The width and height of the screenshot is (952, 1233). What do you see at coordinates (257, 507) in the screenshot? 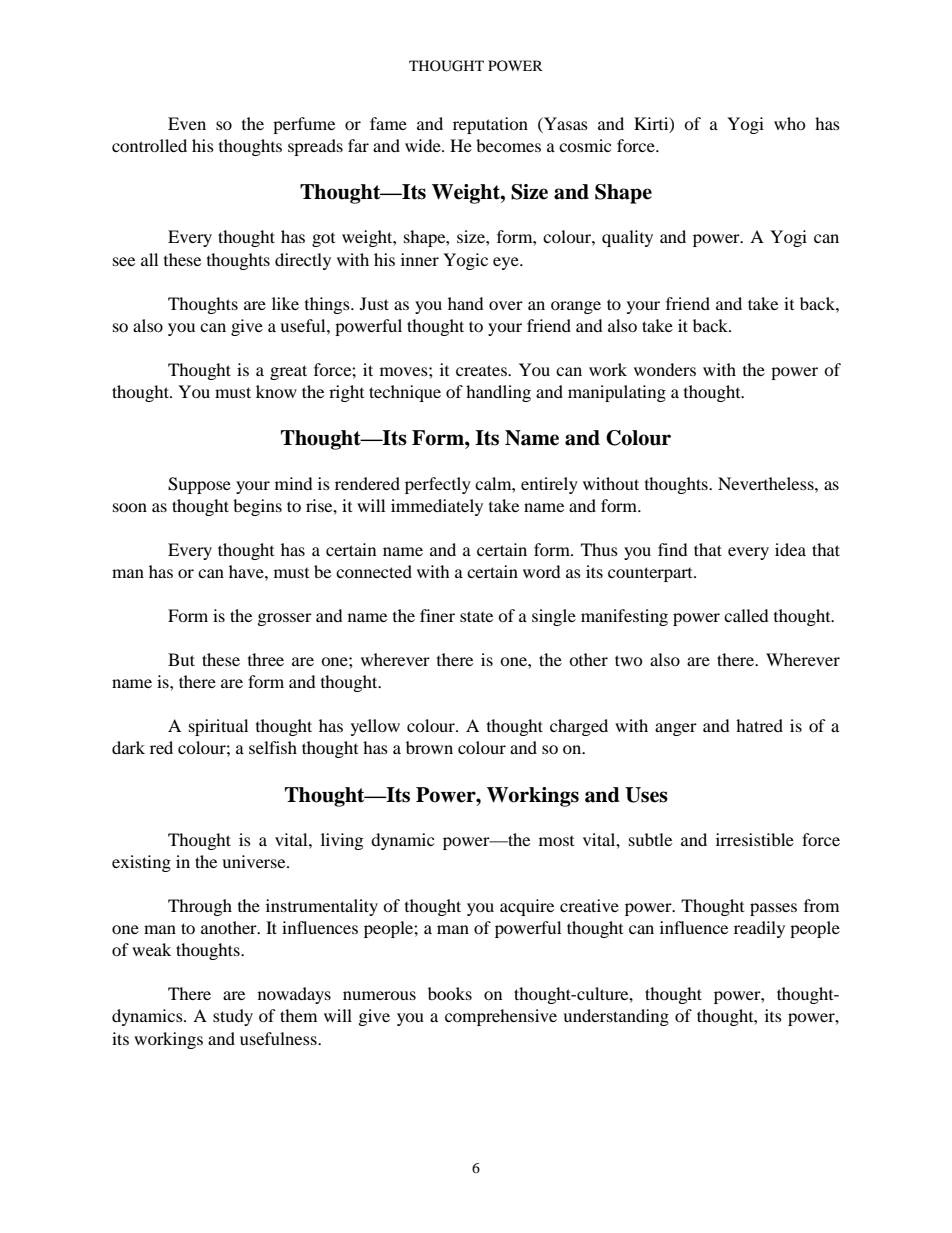
I see `begins` at bounding box center [257, 507].
